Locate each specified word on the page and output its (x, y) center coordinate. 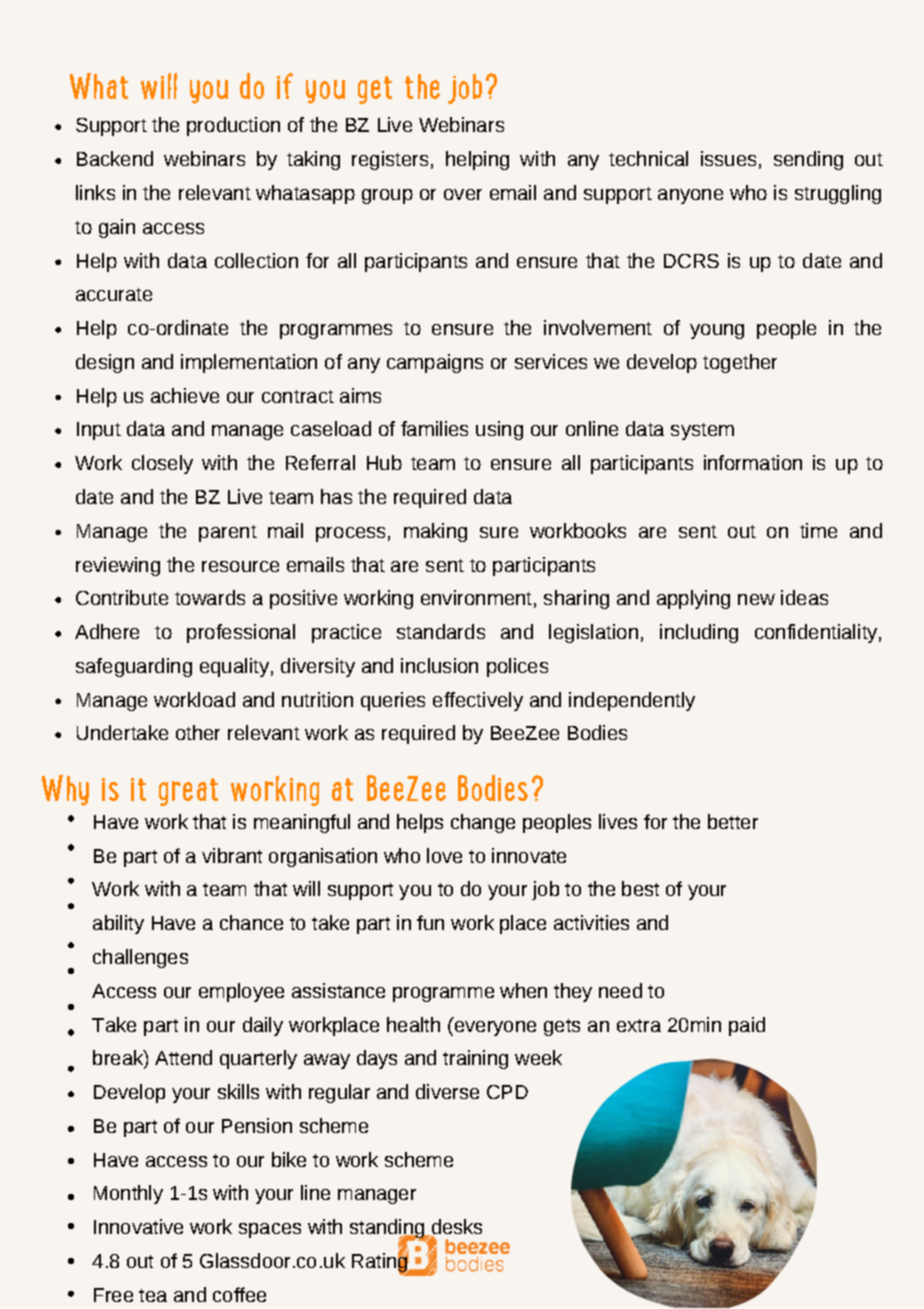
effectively (478, 701)
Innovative (138, 1226)
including (699, 633)
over (463, 194)
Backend (115, 158)
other (198, 732)
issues (728, 158)
